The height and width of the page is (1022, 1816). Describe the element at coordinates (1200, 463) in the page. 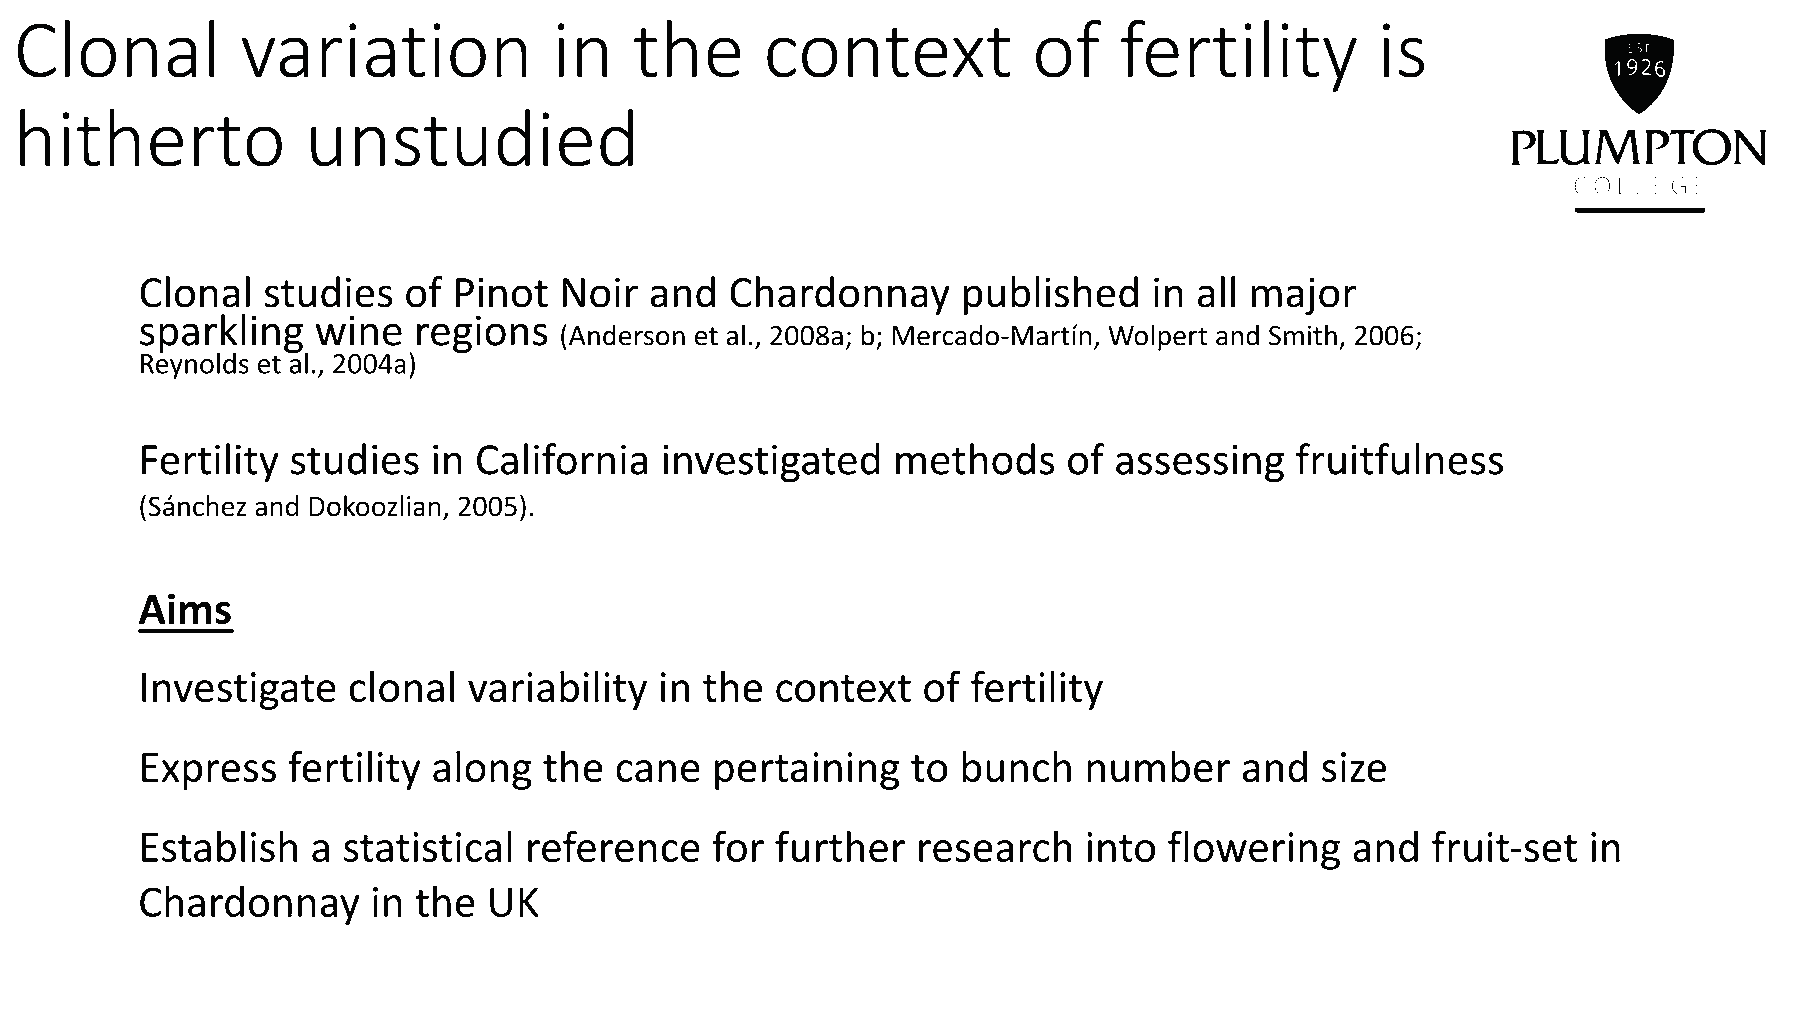

I see `assessing` at that location.
